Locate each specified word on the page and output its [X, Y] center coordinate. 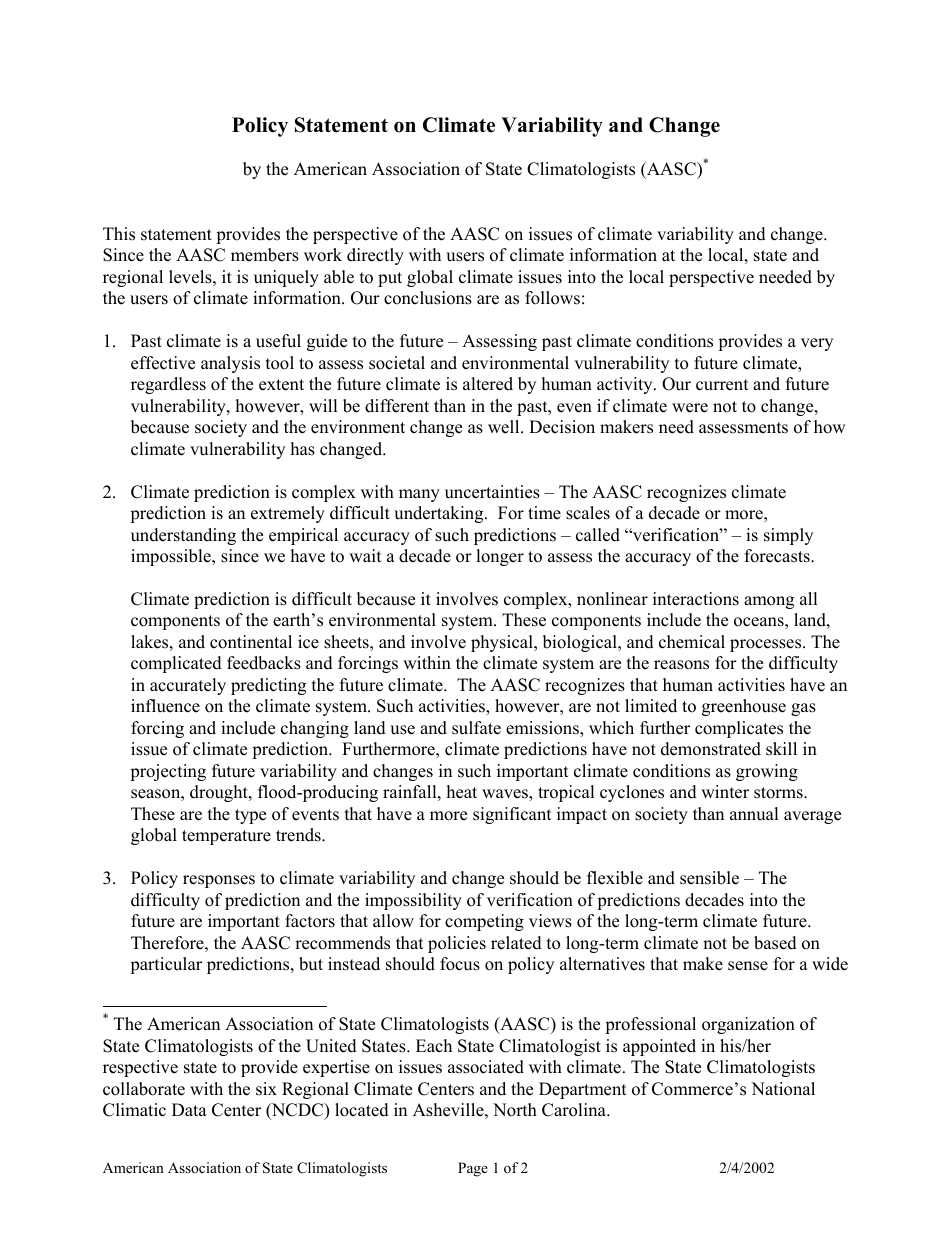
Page [473, 1169]
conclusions [428, 298]
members [265, 255]
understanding [183, 536]
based [775, 943]
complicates [739, 729]
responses [219, 881]
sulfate [476, 728]
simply [788, 536]
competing [484, 922]
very [817, 344]
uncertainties [492, 492]
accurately [188, 686]
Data [189, 1109]
